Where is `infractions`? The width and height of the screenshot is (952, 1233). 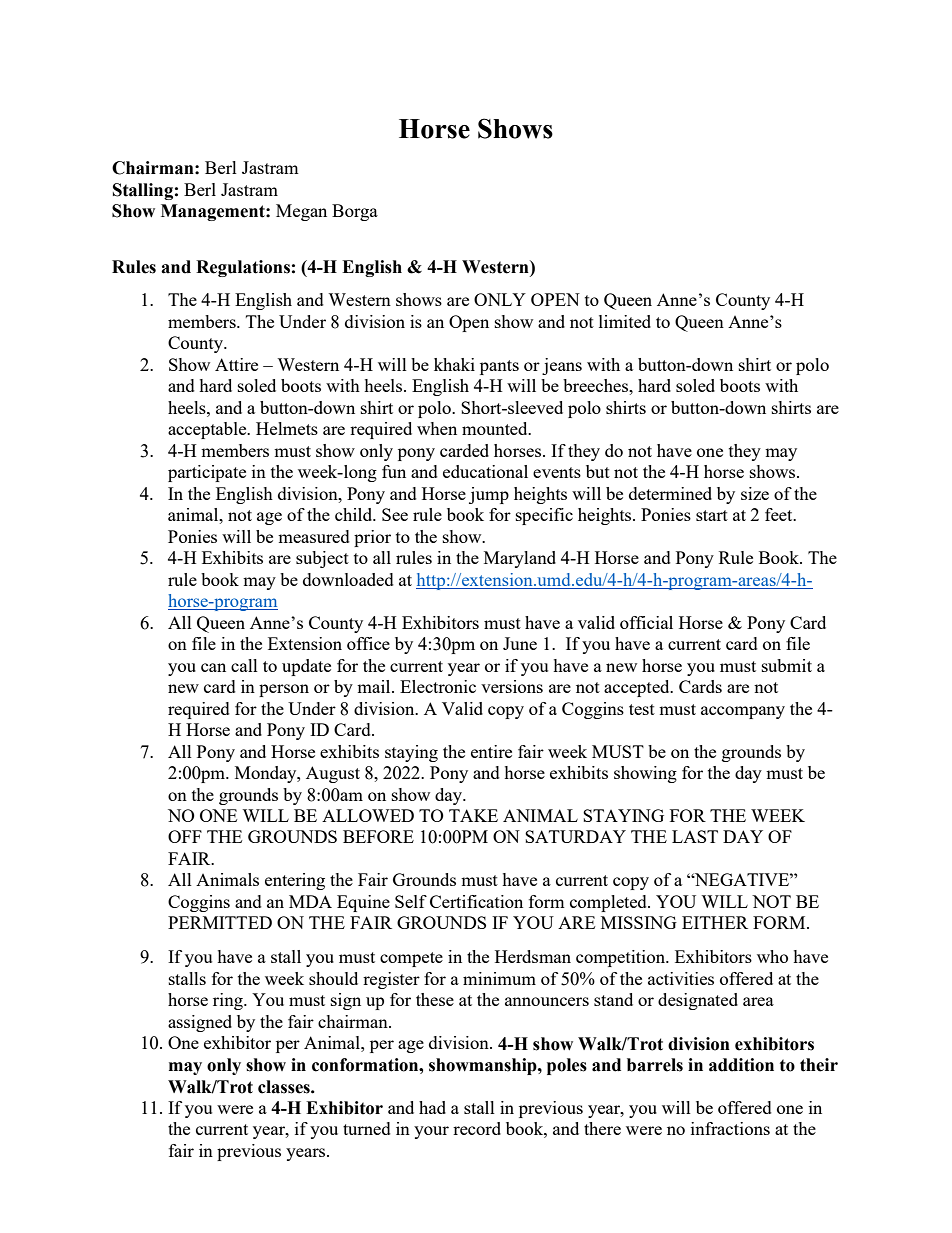
infractions is located at coordinates (730, 1128).
